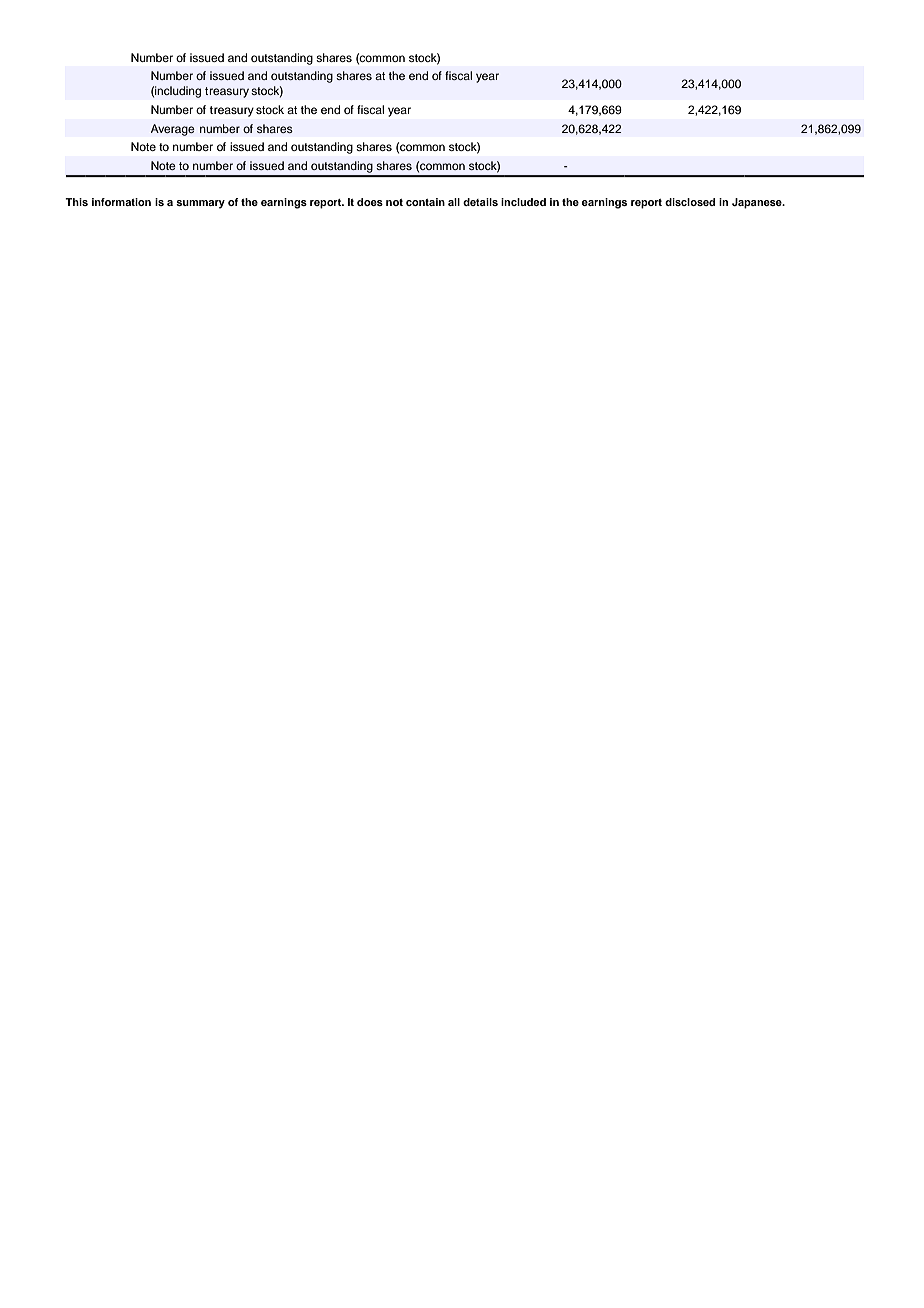 This page has width=924, height=1308. I want to click on Japanese, so click(758, 203).
